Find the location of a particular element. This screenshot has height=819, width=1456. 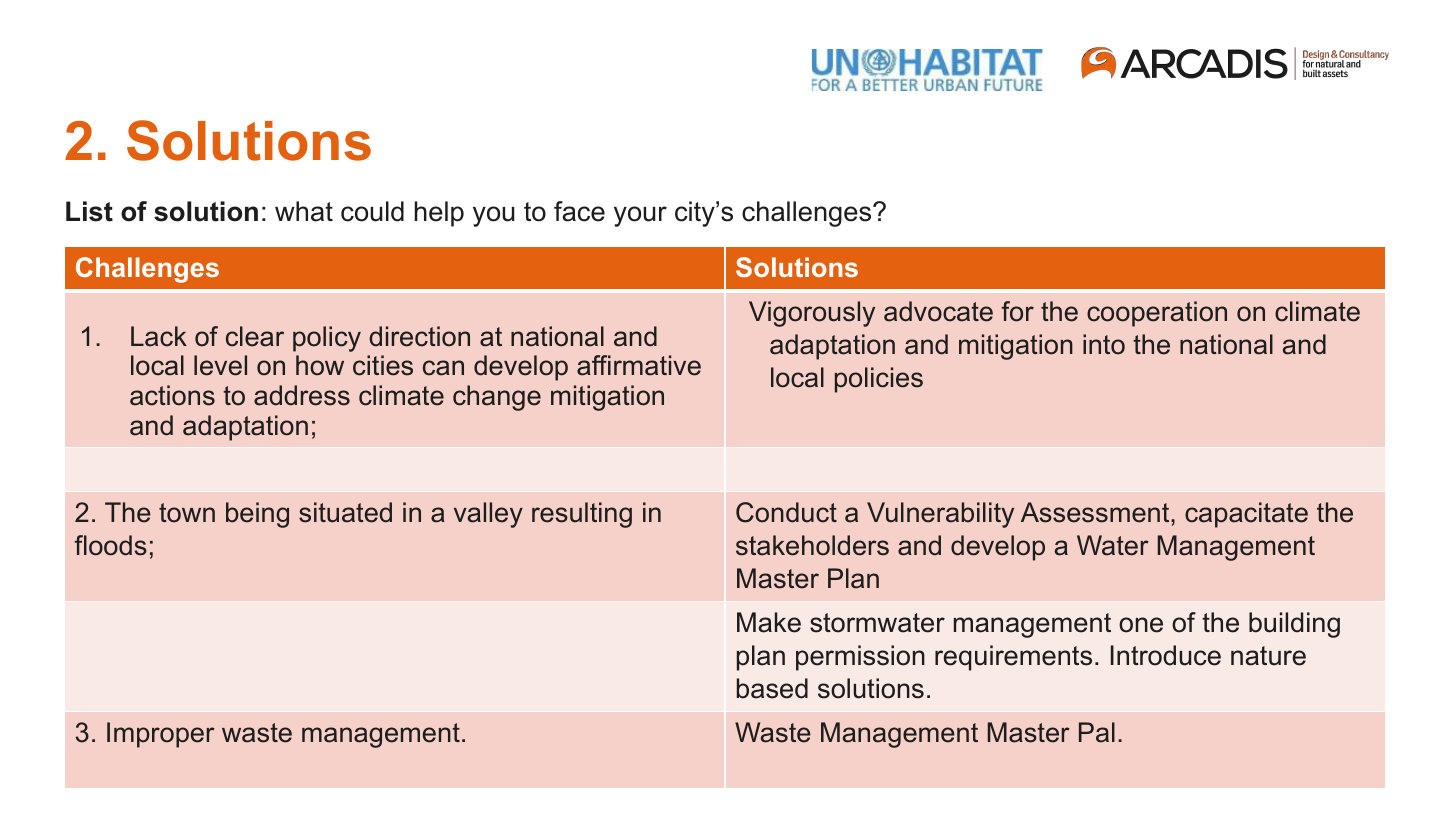

Improper is located at coordinates (161, 735).
